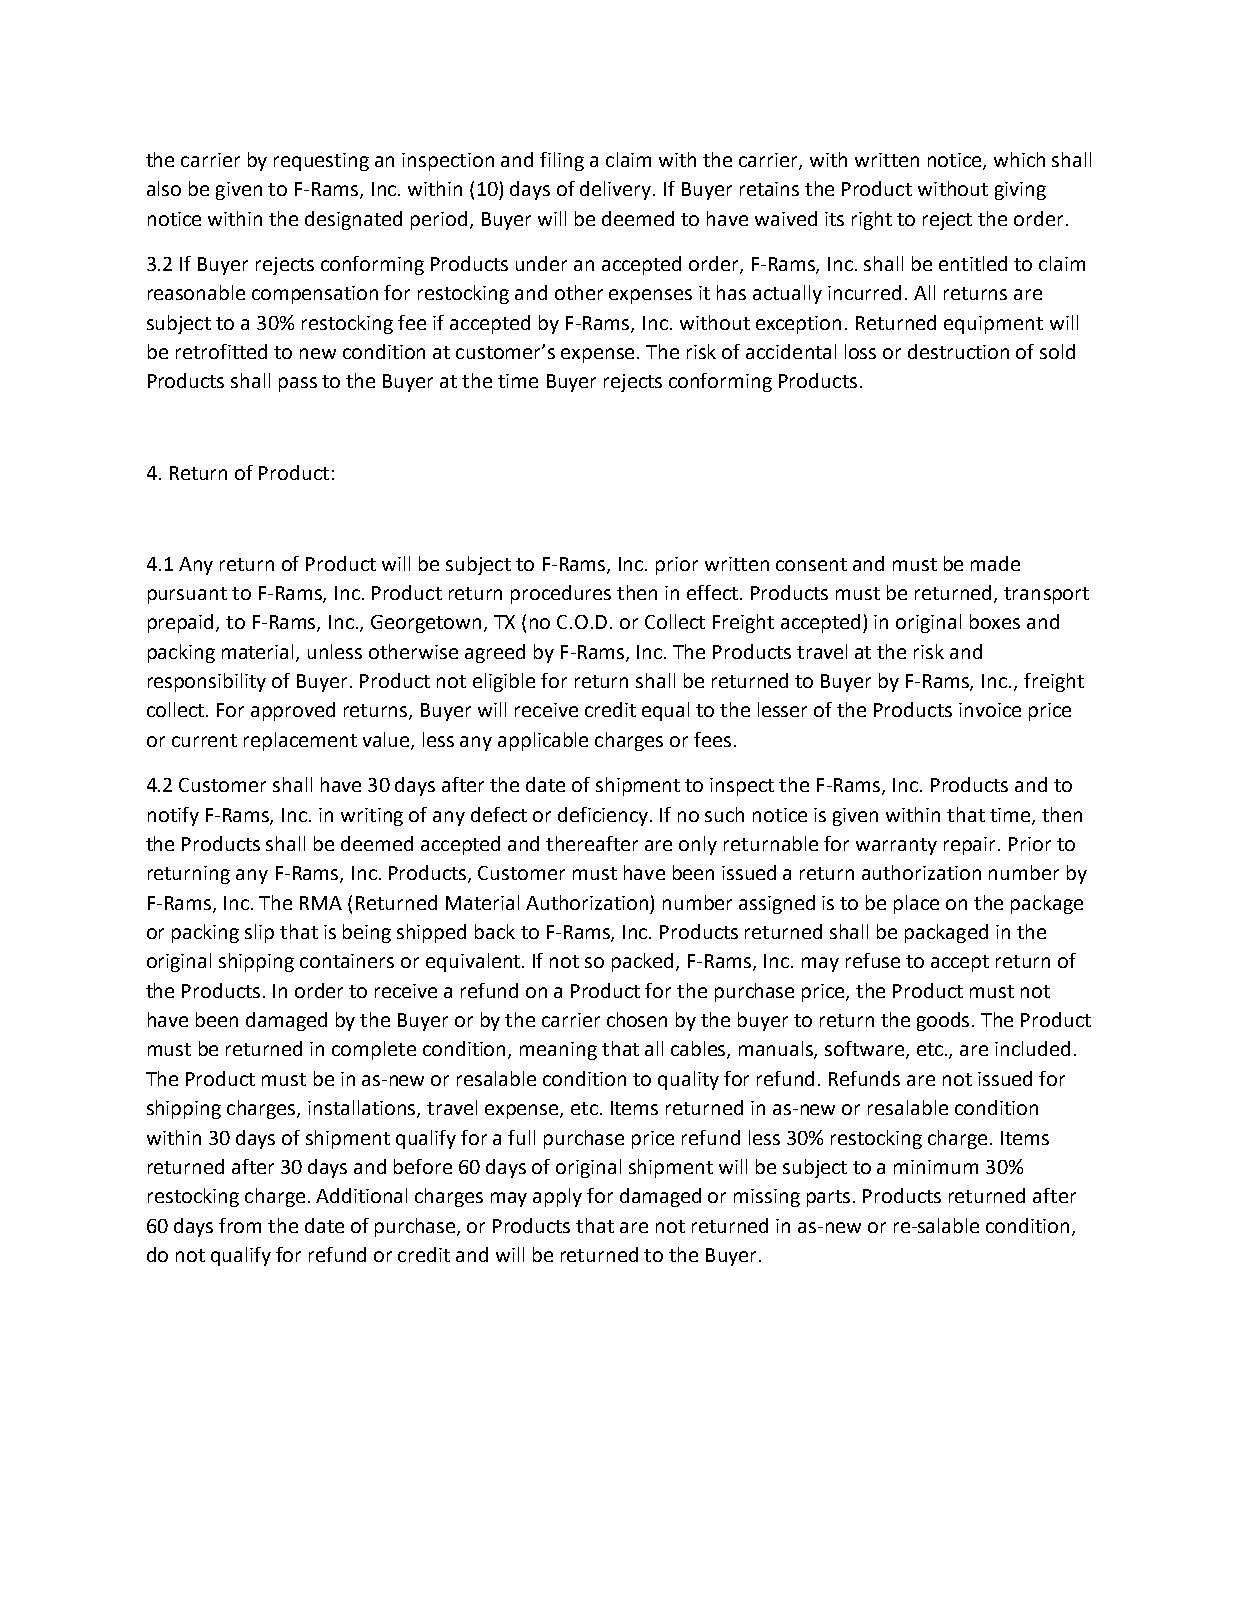 The width and height of the screenshot is (1240, 1604). What do you see at coordinates (298, 384) in the screenshot?
I see `pass` at bounding box center [298, 384].
